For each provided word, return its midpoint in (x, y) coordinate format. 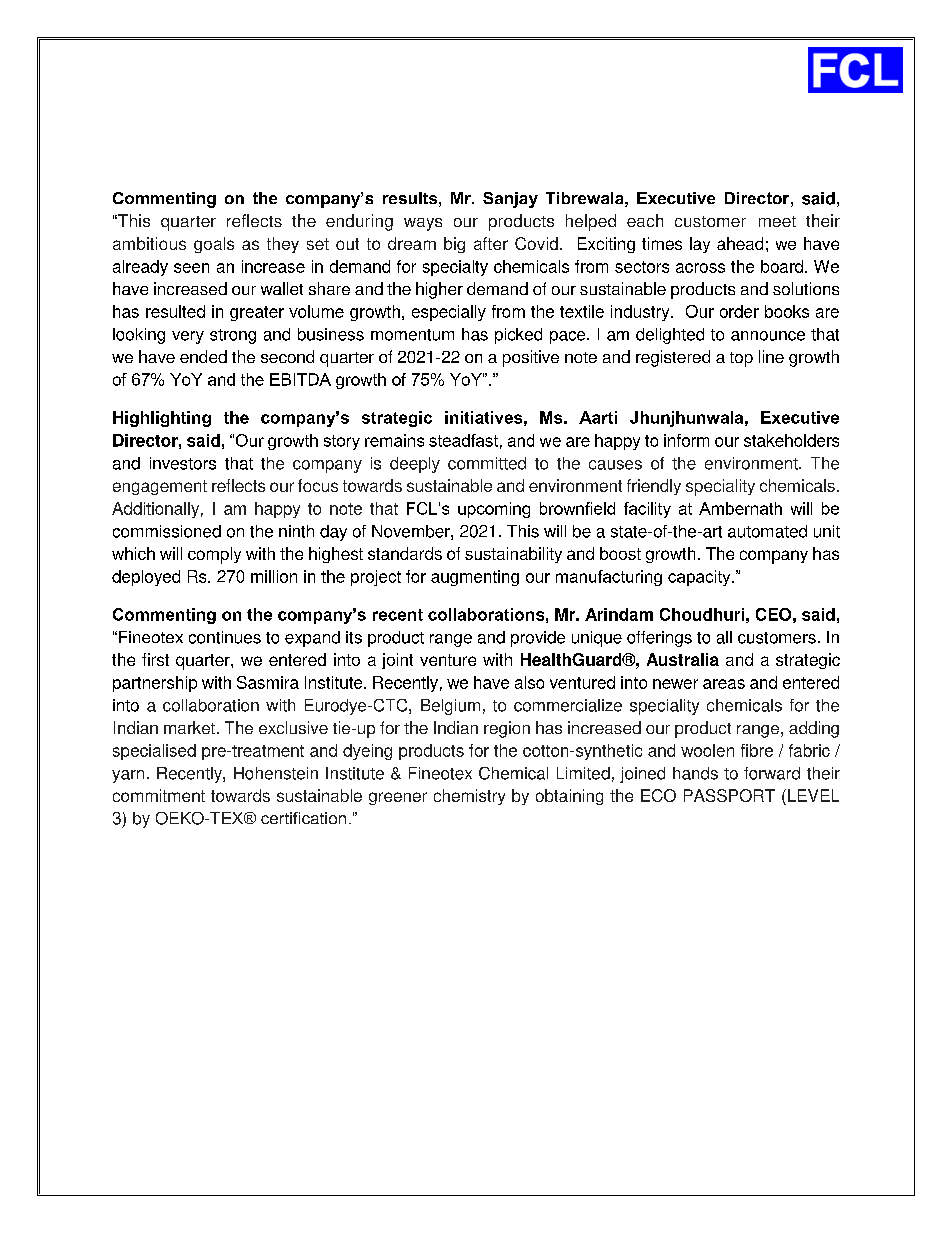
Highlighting (162, 419)
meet (777, 221)
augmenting (475, 578)
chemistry (469, 797)
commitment (159, 795)
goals (214, 245)
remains (394, 440)
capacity (700, 578)
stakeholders (791, 440)
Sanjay (510, 200)
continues (225, 637)
